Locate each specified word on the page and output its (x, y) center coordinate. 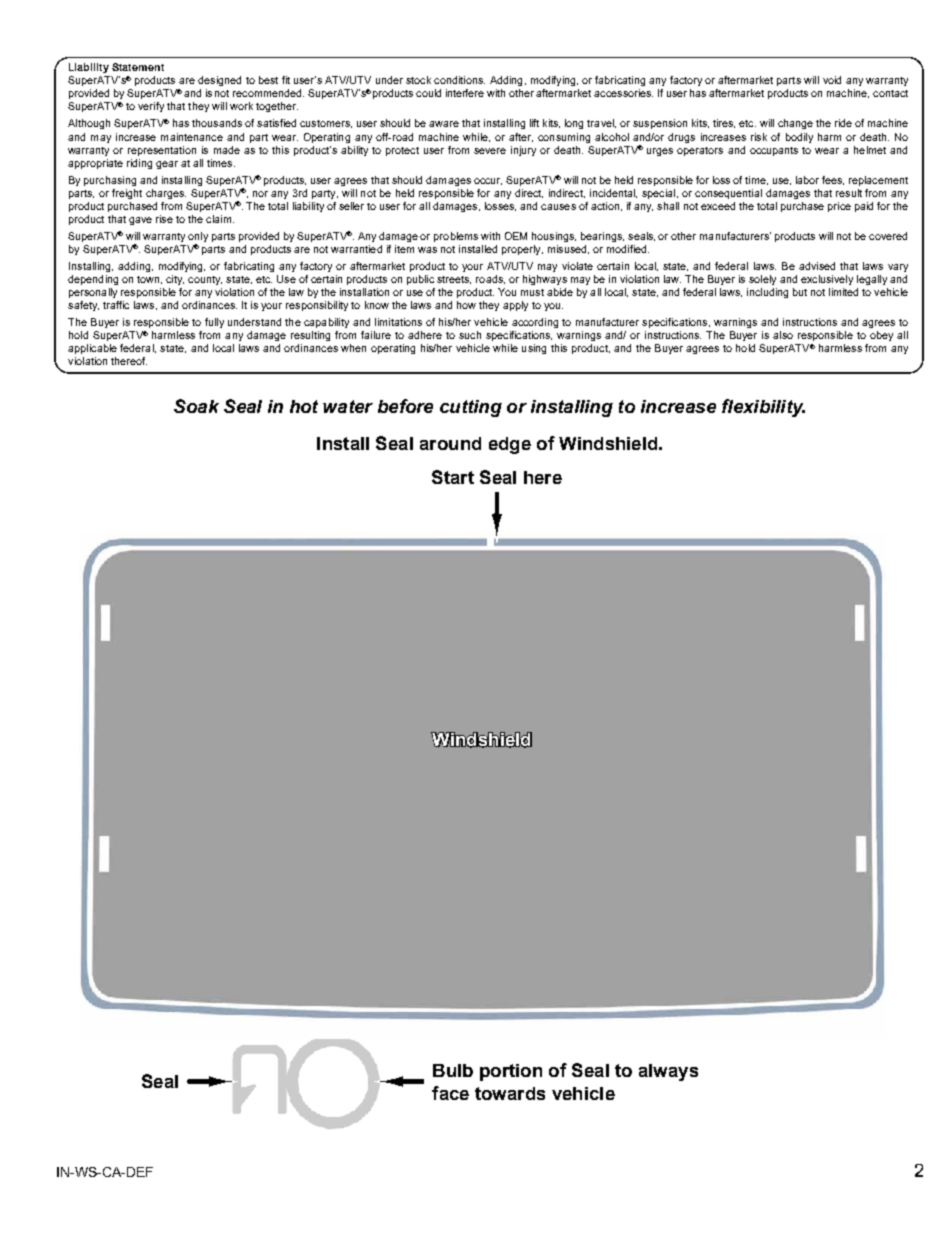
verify (151, 107)
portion (511, 1072)
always (668, 1072)
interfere (465, 93)
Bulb (453, 1070)
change (795, 124)
